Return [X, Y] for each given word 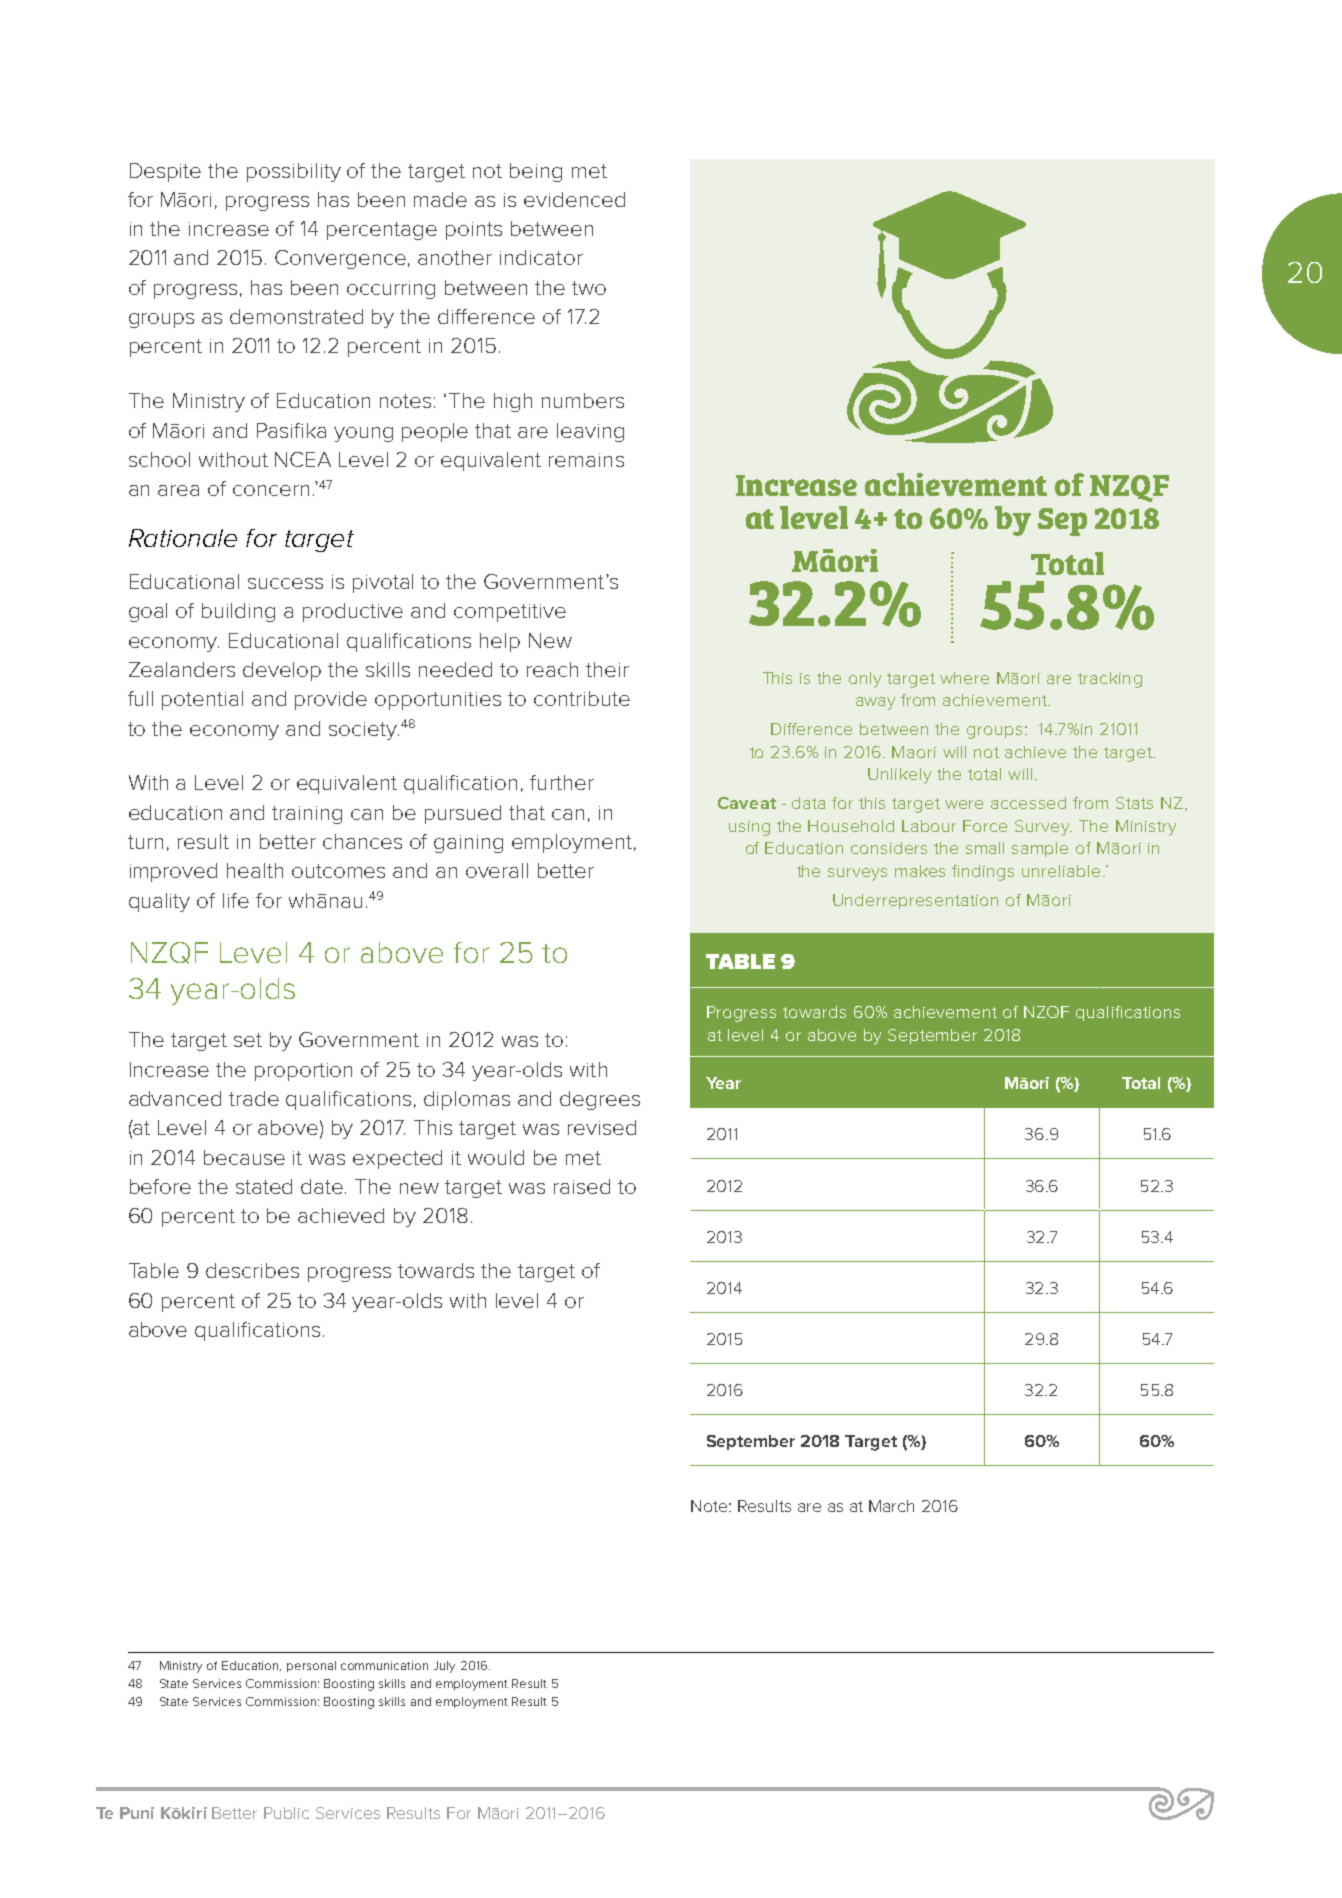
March [891, 1506]
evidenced [574, 199]
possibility [294, 172]
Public [286, 1813]
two [589, 288]
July [444, 1667]
